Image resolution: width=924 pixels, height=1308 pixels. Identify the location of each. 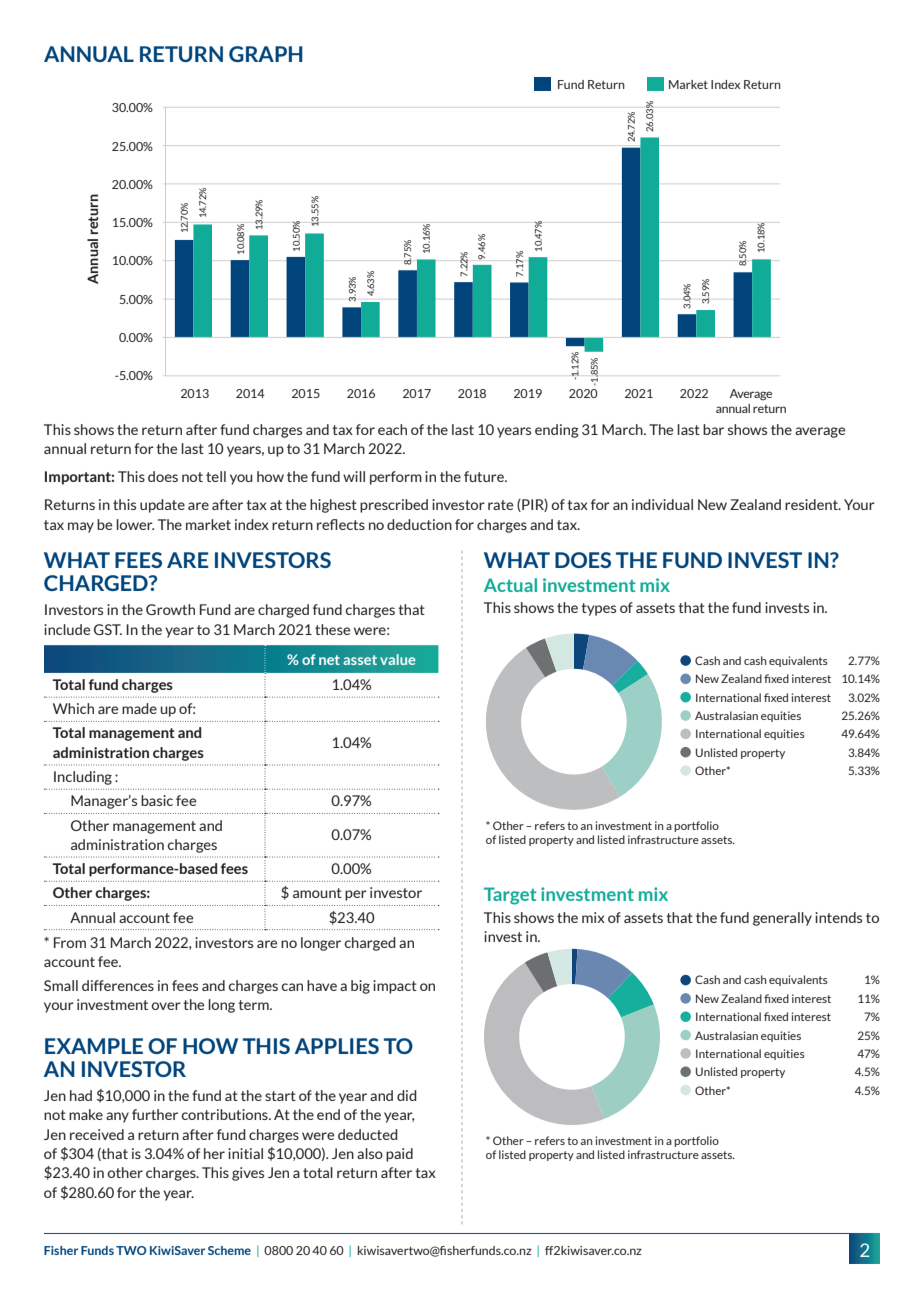
(392, 429).
